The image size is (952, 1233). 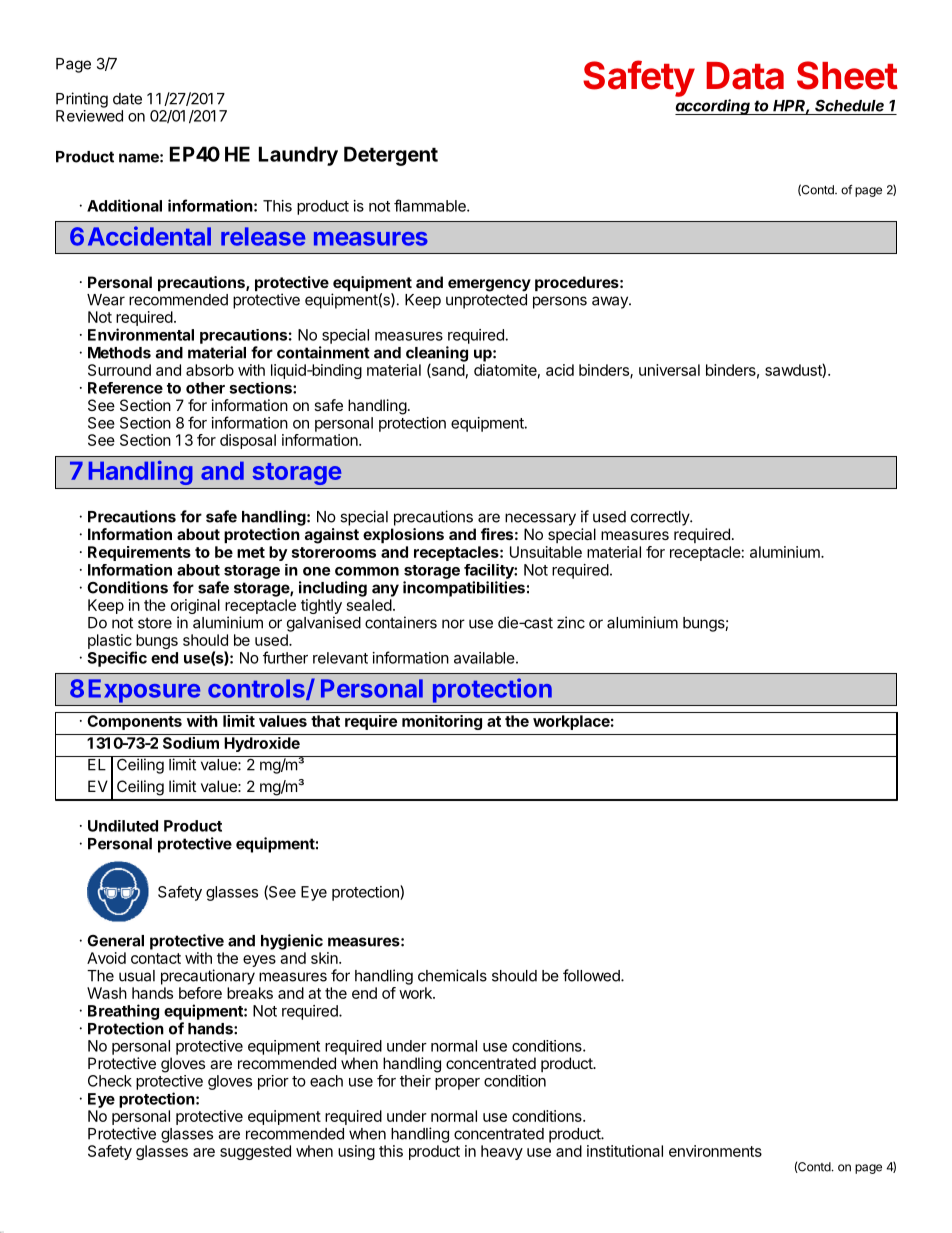 What do you see at coordinates (391, 156) in the document?
I see `Detergent` at bounding box center [391, 156].
